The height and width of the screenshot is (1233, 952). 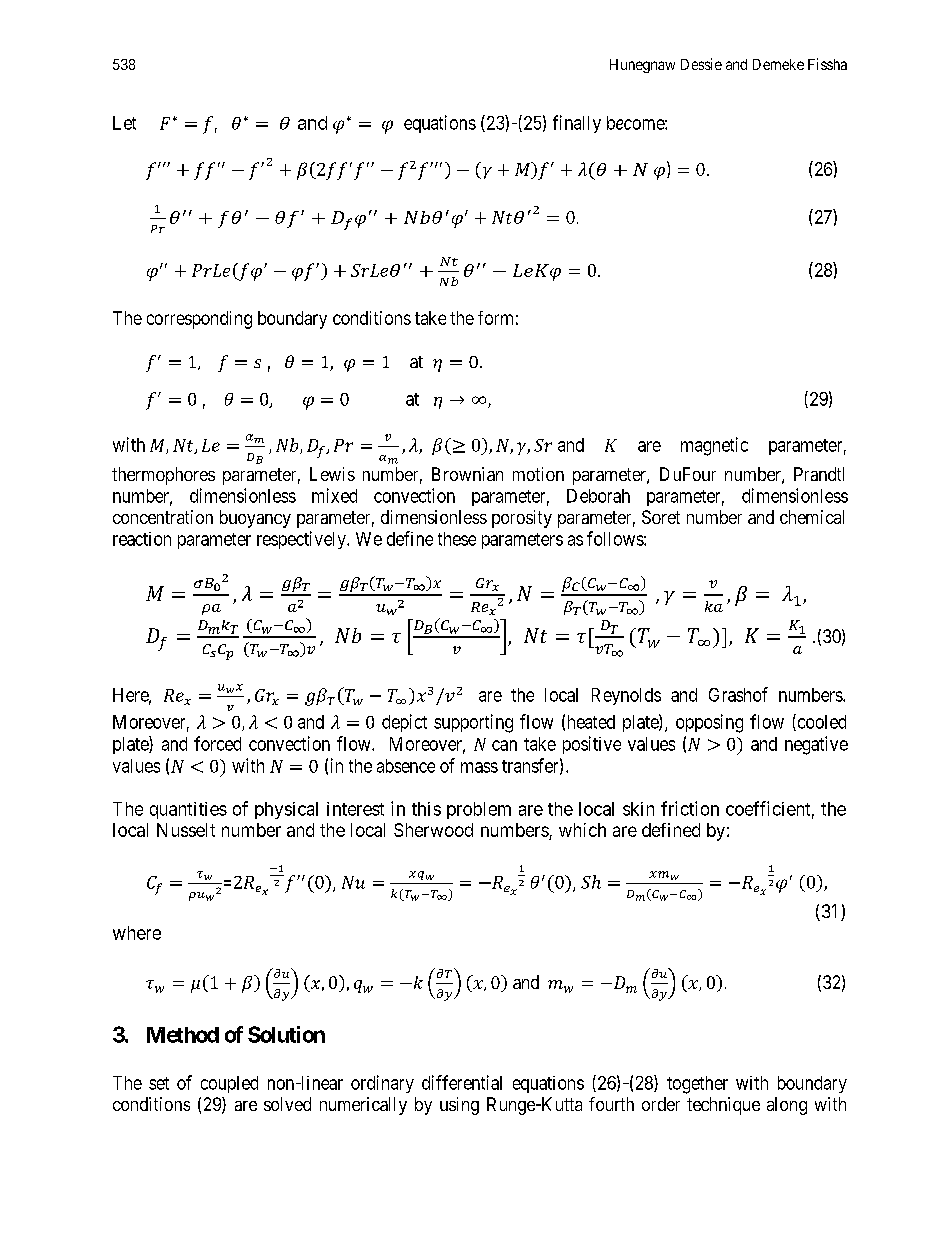 What do you see at coordinates (467, 474) in the screenshot?
I see `Brownian` at bounding box center [467, 474].
